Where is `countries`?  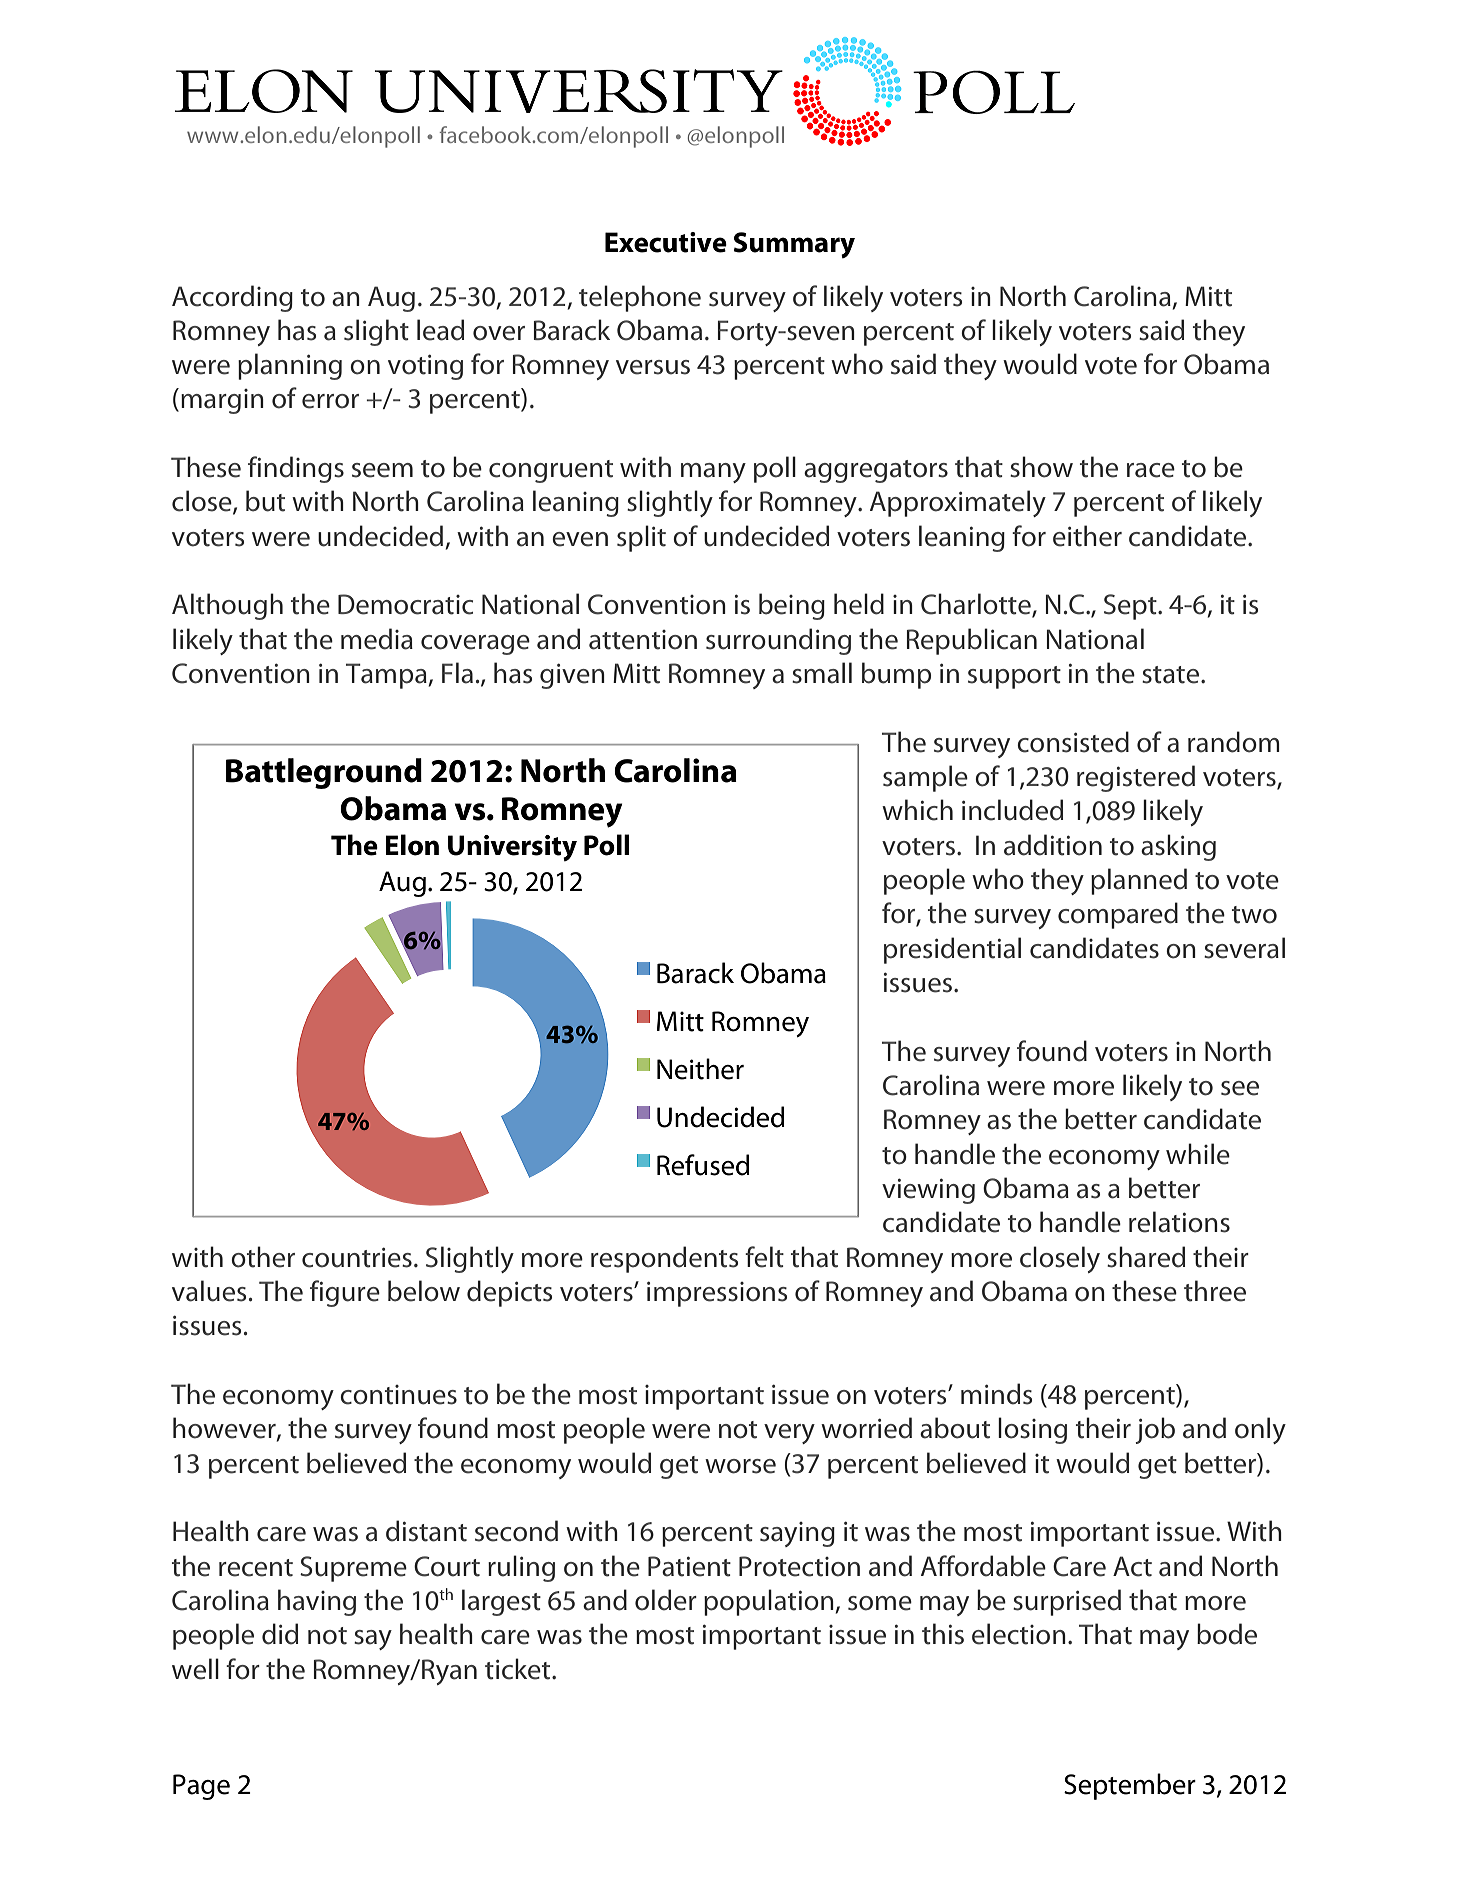 countries is located at coordinates (357, 1258).
